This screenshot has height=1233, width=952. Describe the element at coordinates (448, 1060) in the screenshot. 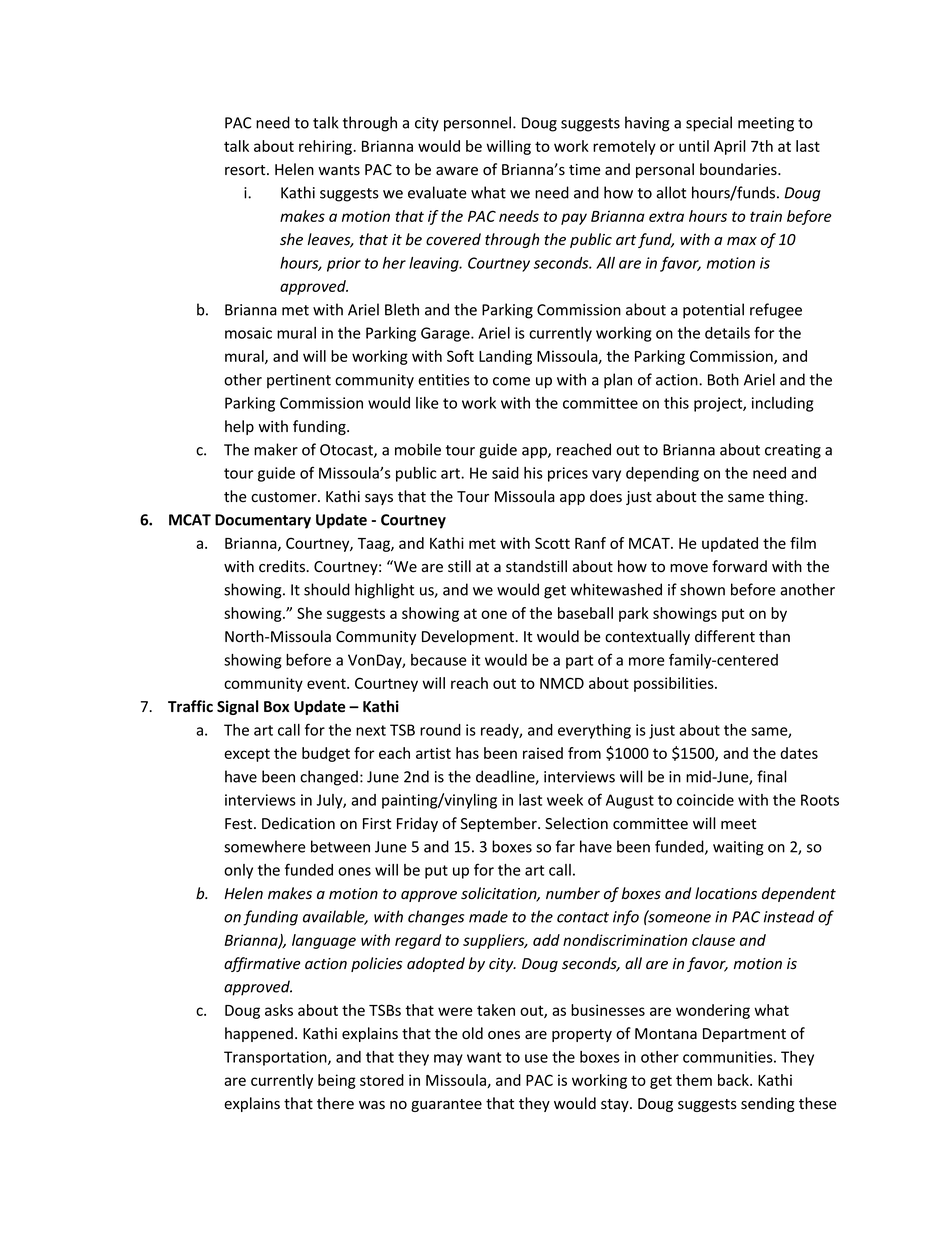

I see `may` at that location.
